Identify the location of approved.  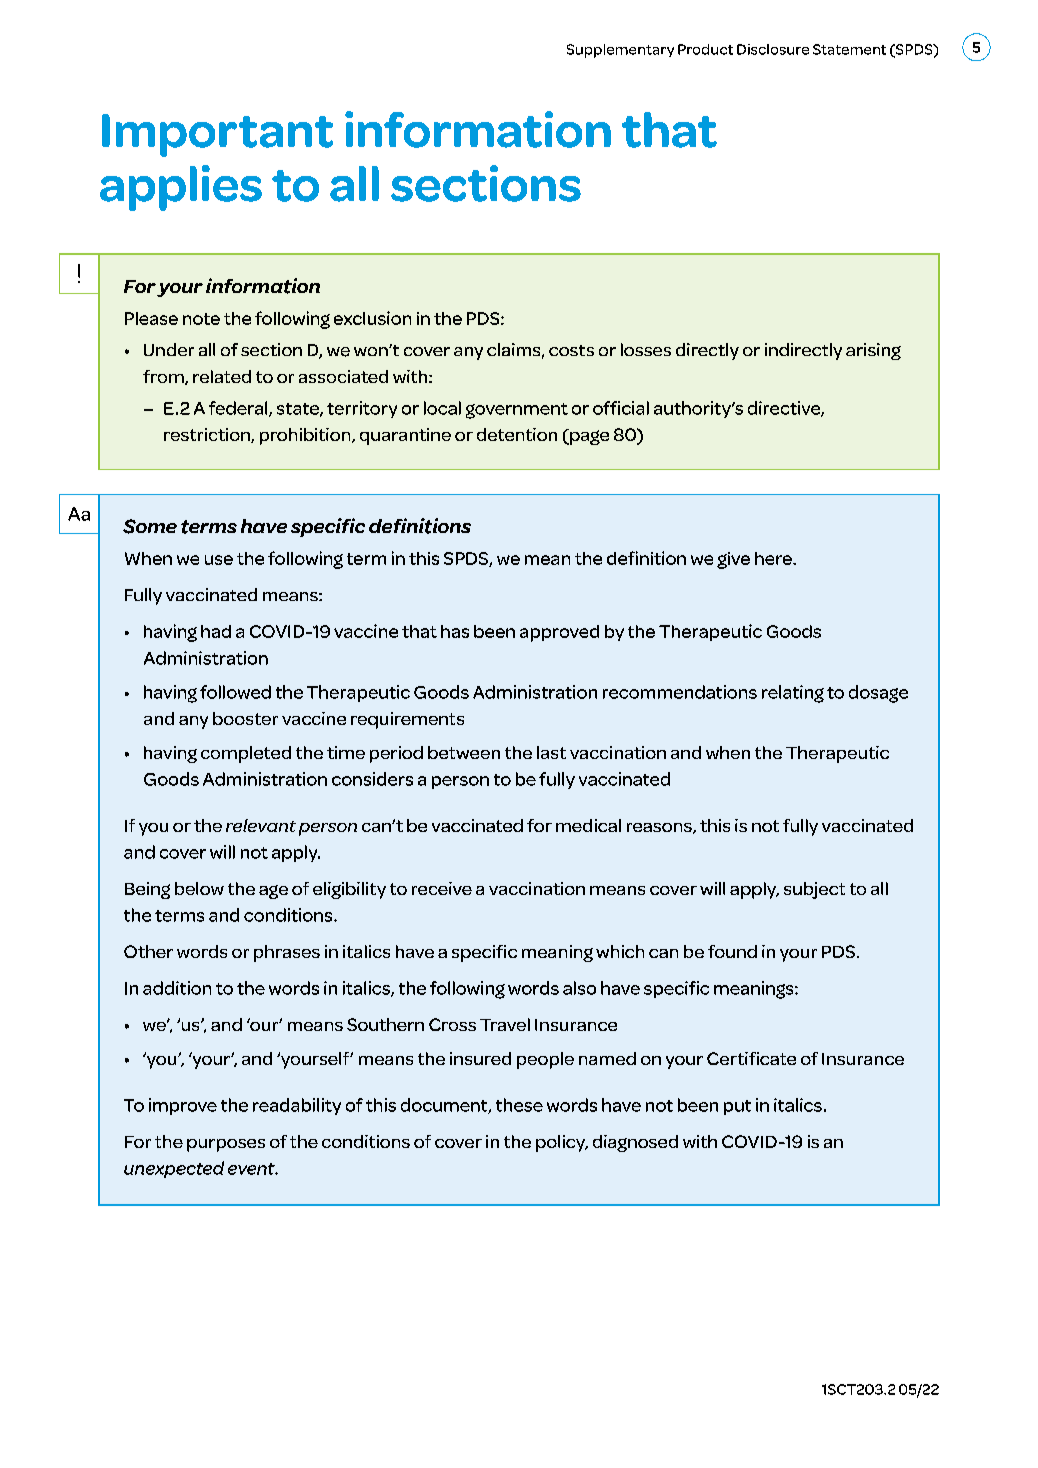
(559, 633).
